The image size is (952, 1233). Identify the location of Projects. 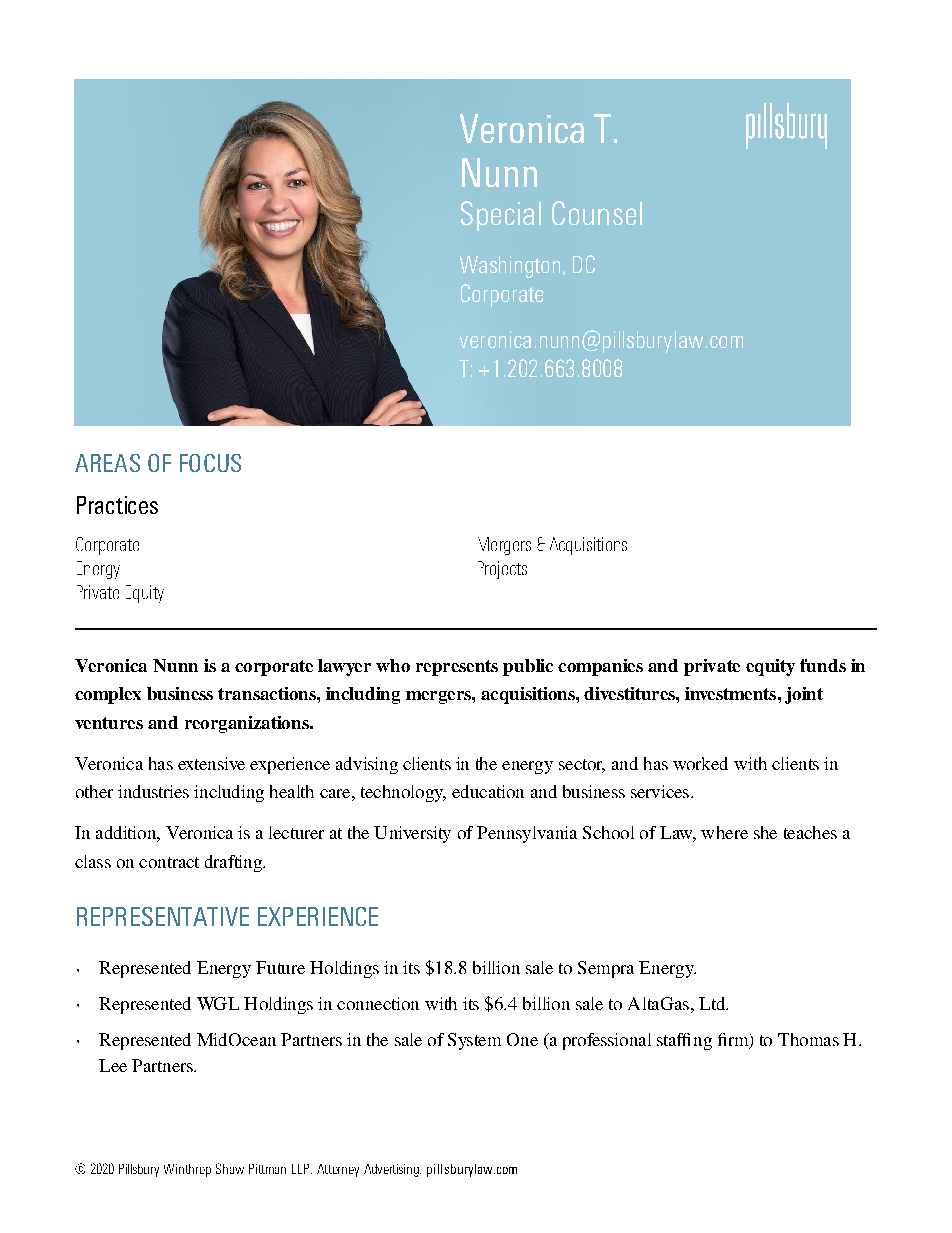
(502, 570).
